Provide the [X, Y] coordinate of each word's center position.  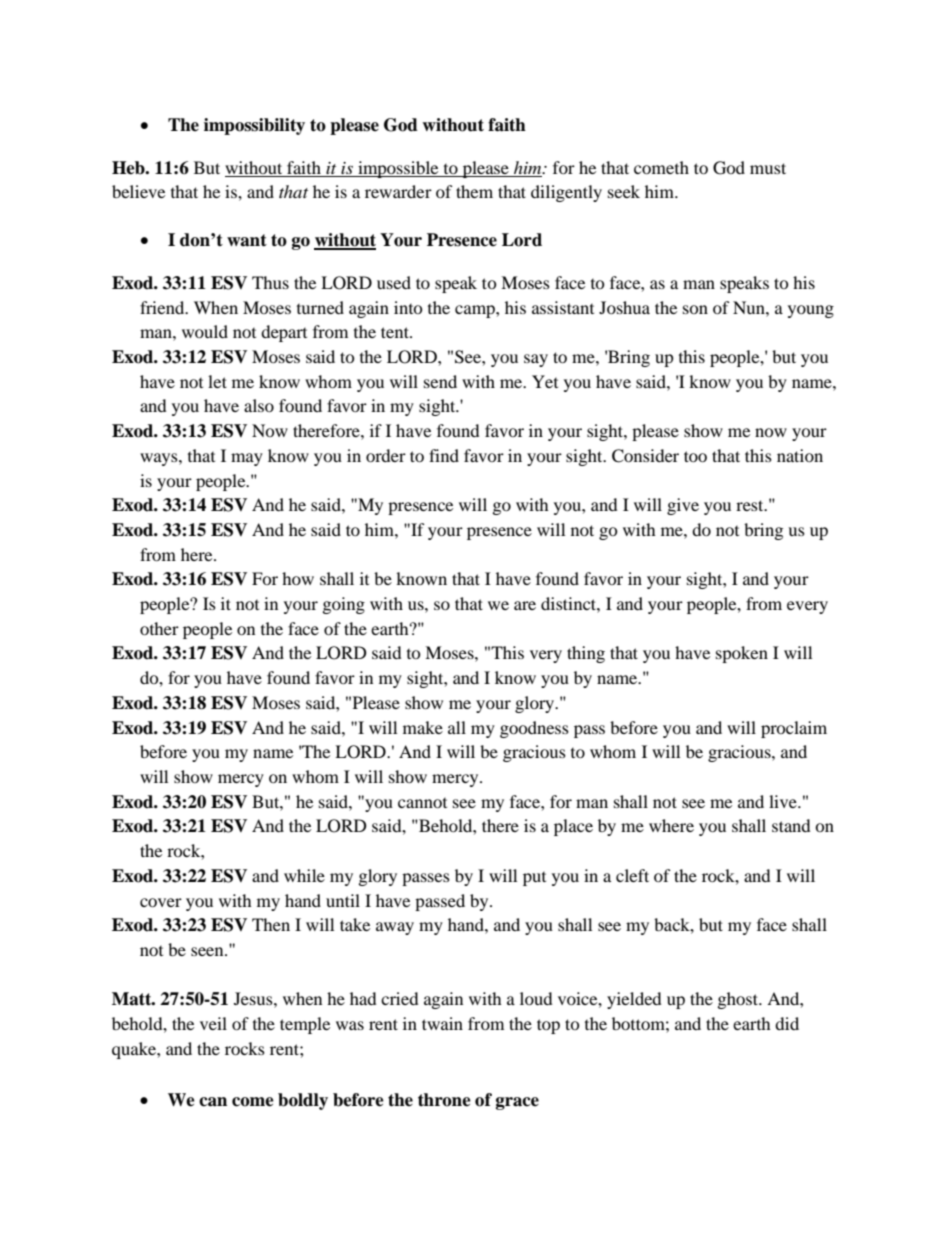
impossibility [254, 126]
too [695, 456]
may [247, 459]
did [787, 1023]
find [444, 455]
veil [213, 1023]
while [304, 875]
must [768, 168]
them [474, 191]
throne [444, 1100]
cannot [422, 803]
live [784, 801]
